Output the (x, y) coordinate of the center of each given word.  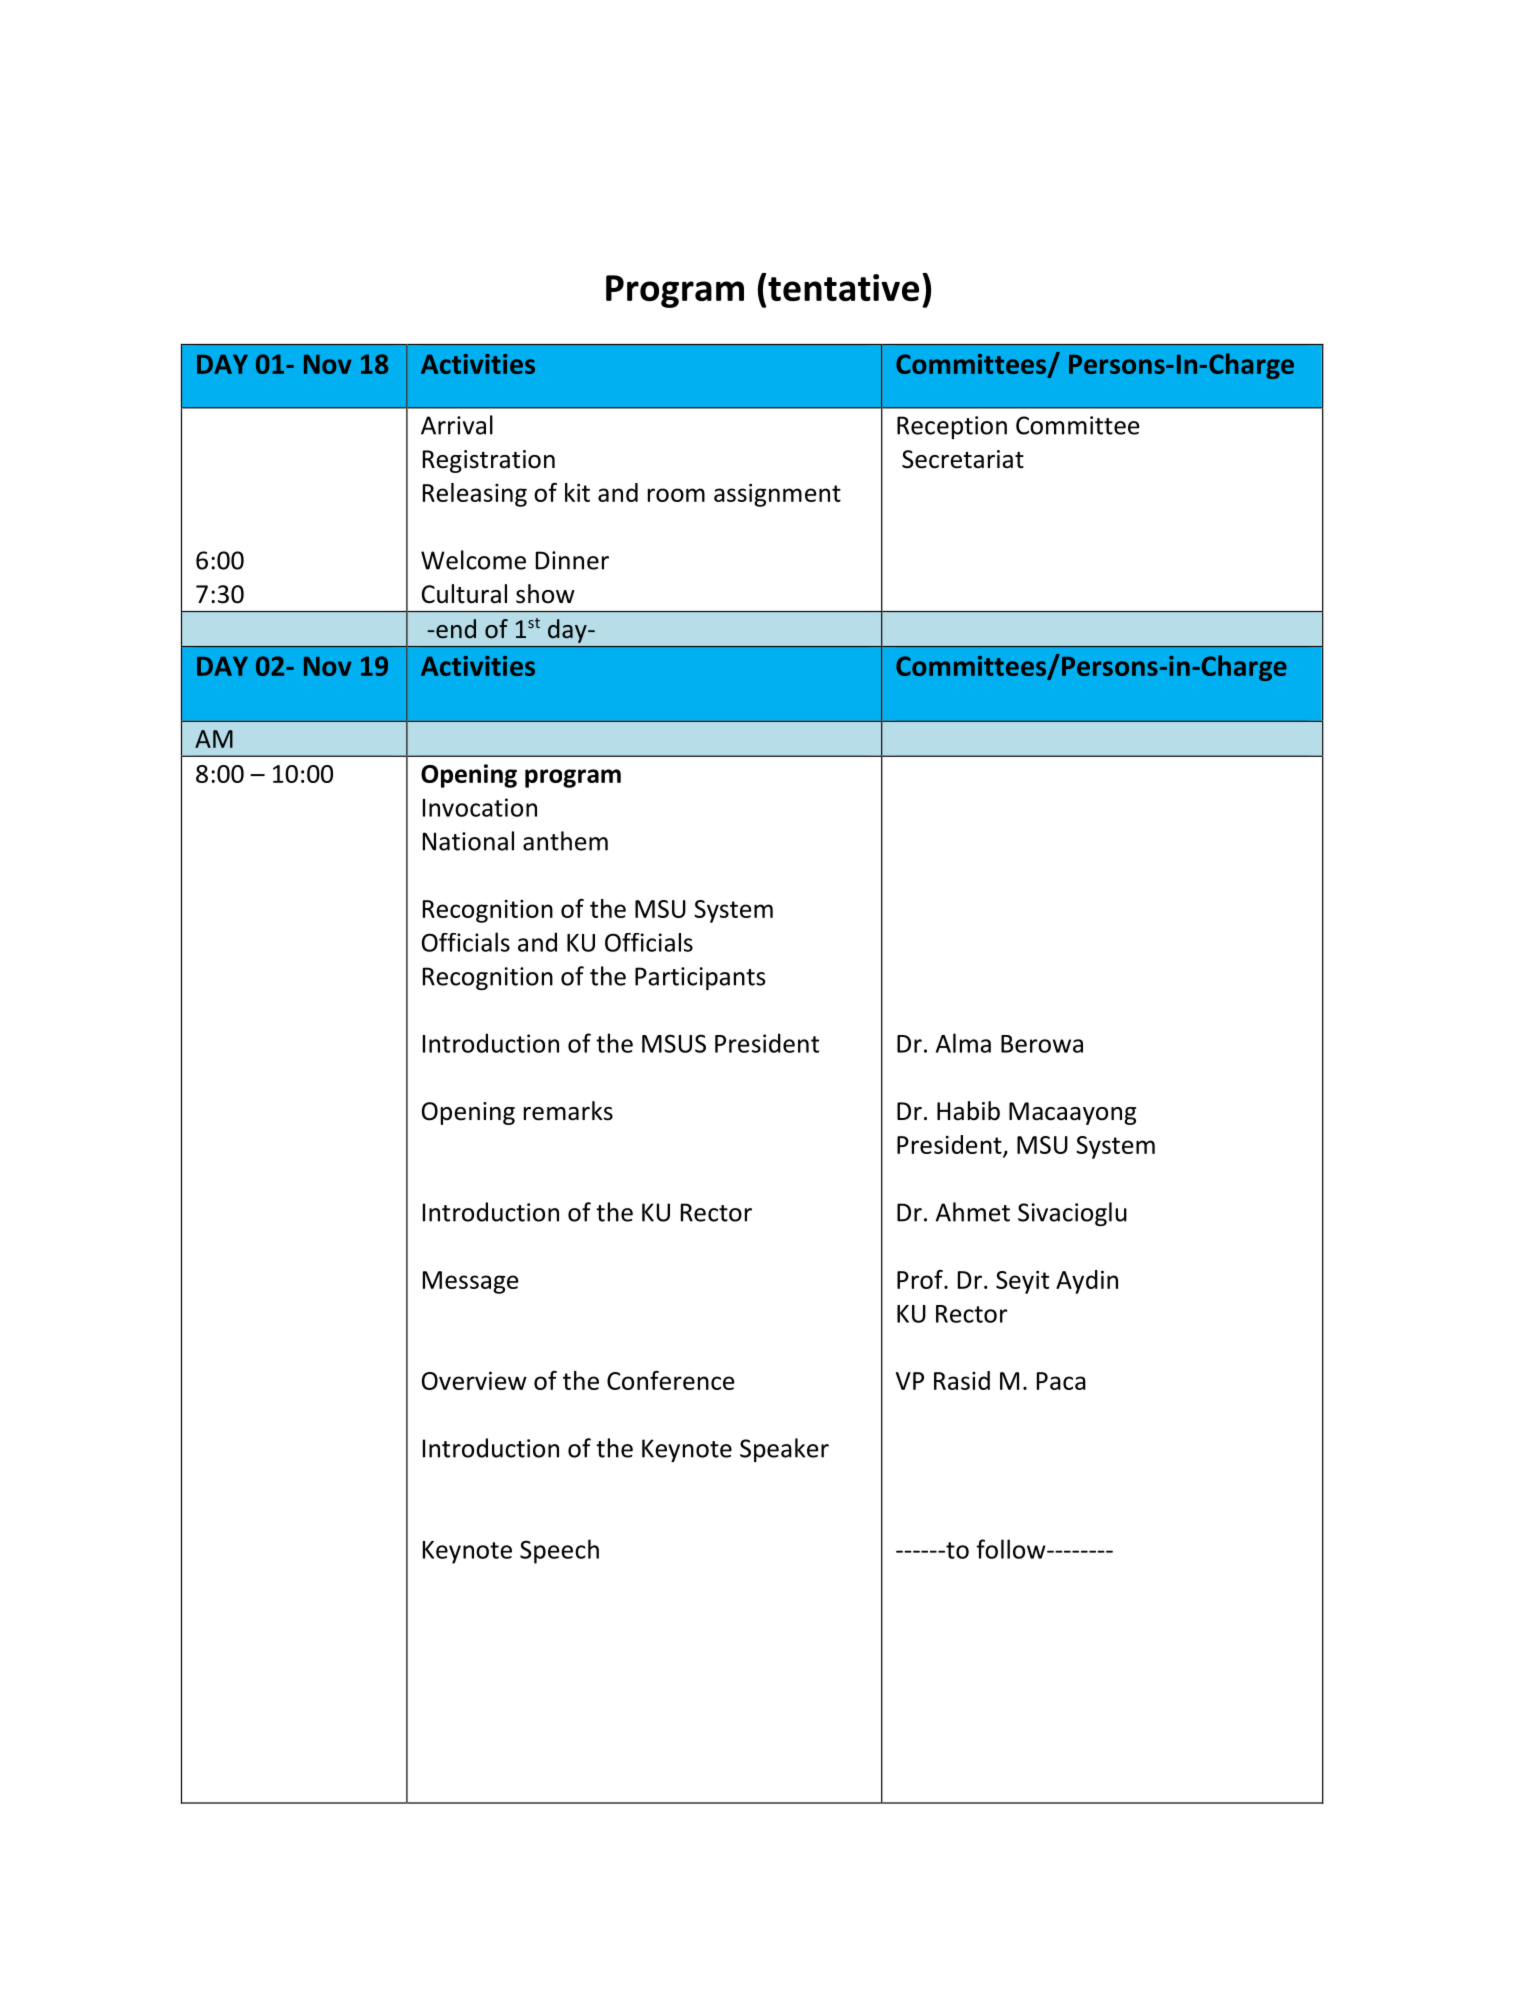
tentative (843, 287)
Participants (700, 978)
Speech (559, 1551)
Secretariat (963, 459)
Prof (921, 1279)
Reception (952, 427)
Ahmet (973, 1212)
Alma (963, 1043)
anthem (565, 841)
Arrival (457, 425)
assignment (777, 495)
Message (471, 1282)
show (545, 594)
